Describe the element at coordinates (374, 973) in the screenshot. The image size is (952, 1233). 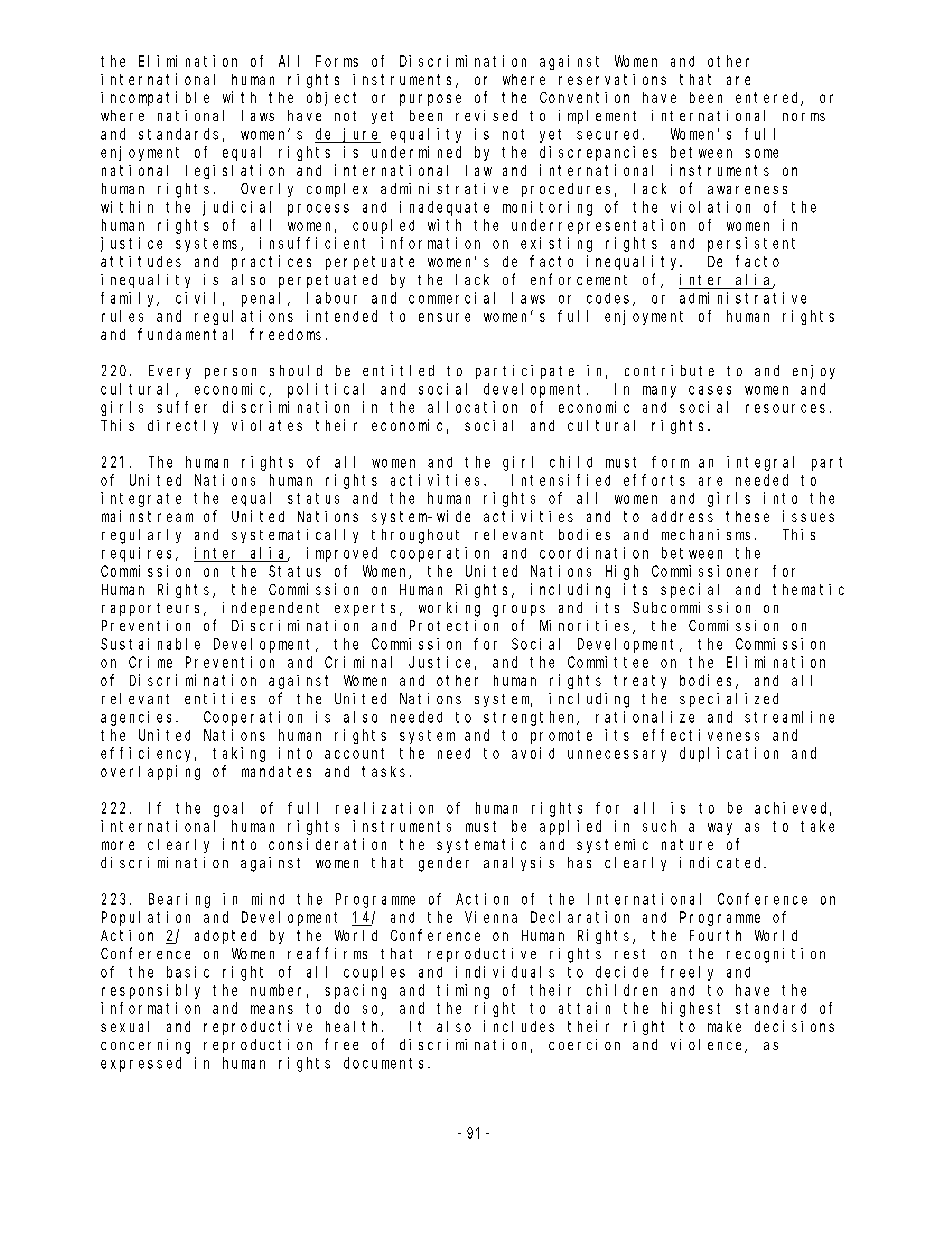
I see `couples` at that location.
